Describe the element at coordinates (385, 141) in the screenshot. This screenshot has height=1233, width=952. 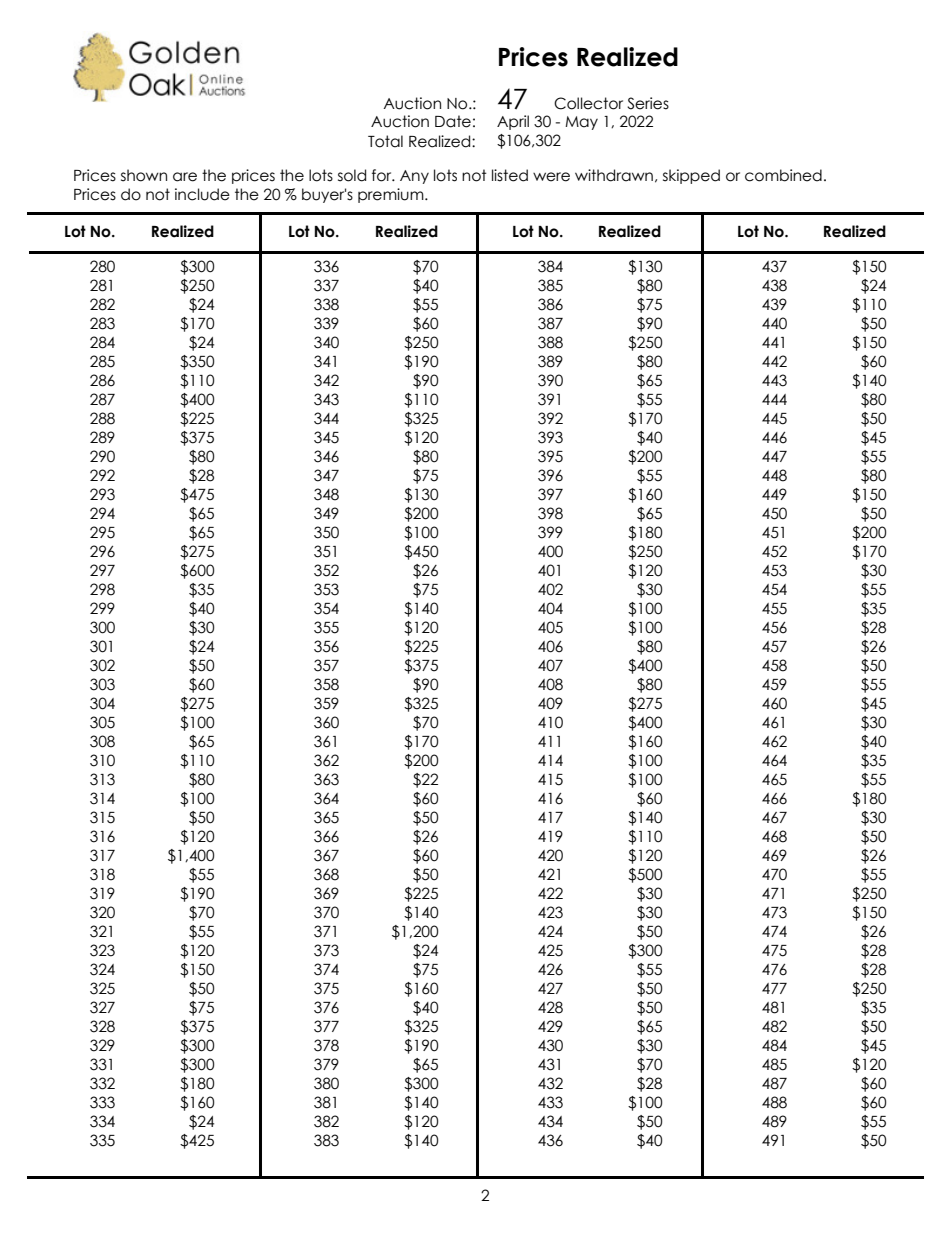
I see `Total` at that location.
